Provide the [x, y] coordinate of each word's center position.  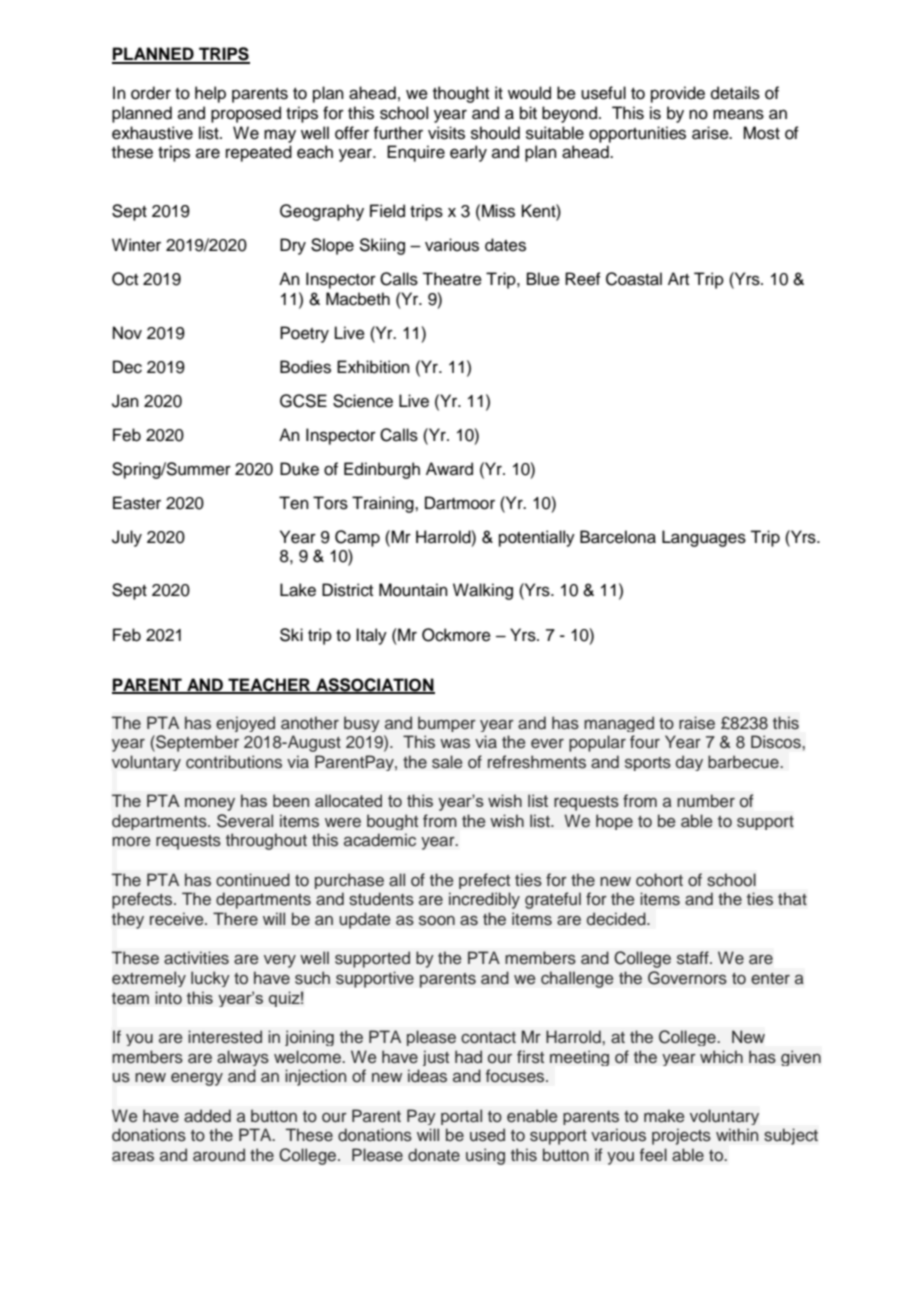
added [207, 1116]
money [210, 804]
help [210, 94]
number [706, 801]
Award [449, 469]
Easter [137, 503]
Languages [704, 538]
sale [447, 762]
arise [711, 133]
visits [446, 133]
